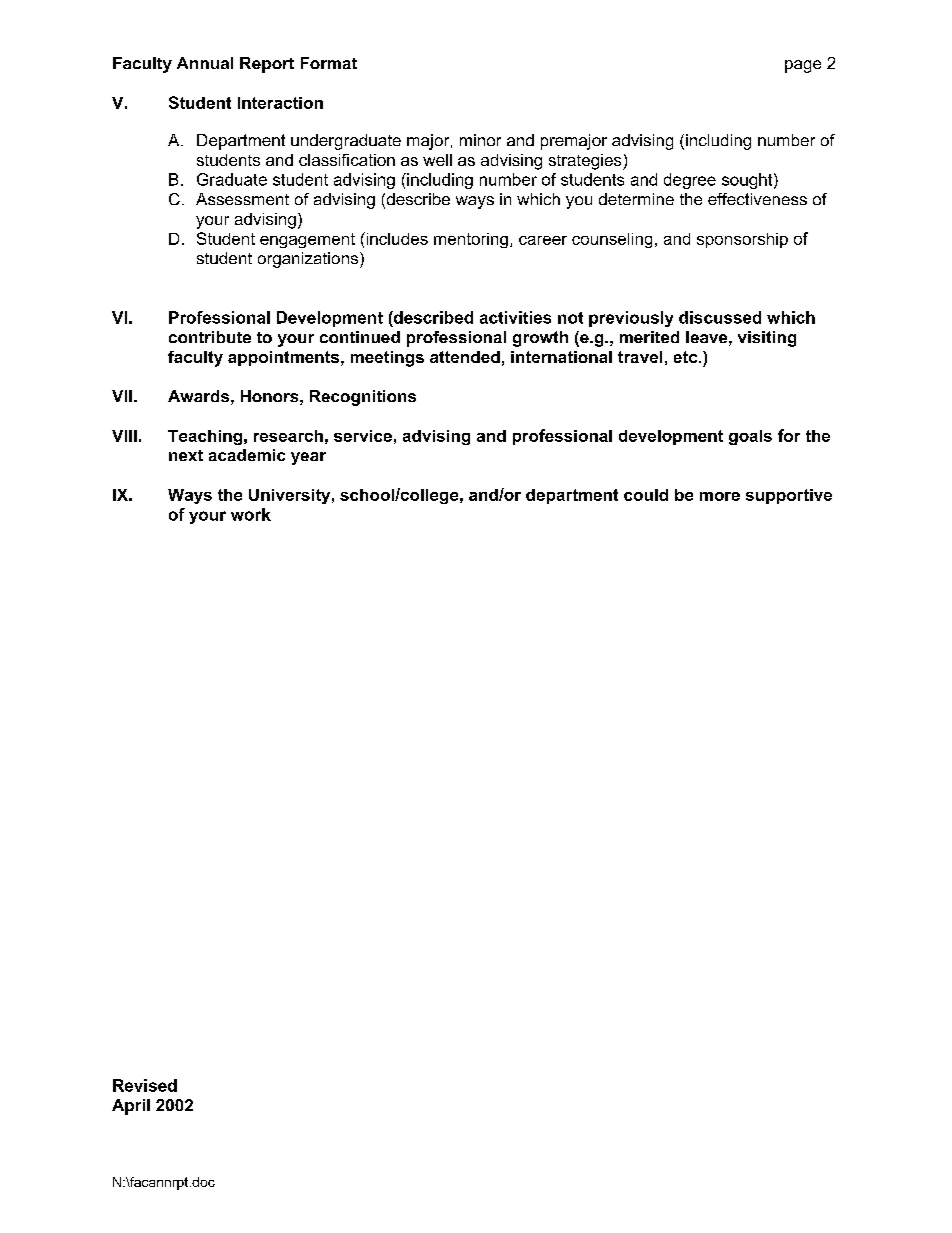 The width and height of the image is (952, 1233). What do you see at coordinates (480, 140) in the image?
I see `minor` at bounding box center [480, 140].
